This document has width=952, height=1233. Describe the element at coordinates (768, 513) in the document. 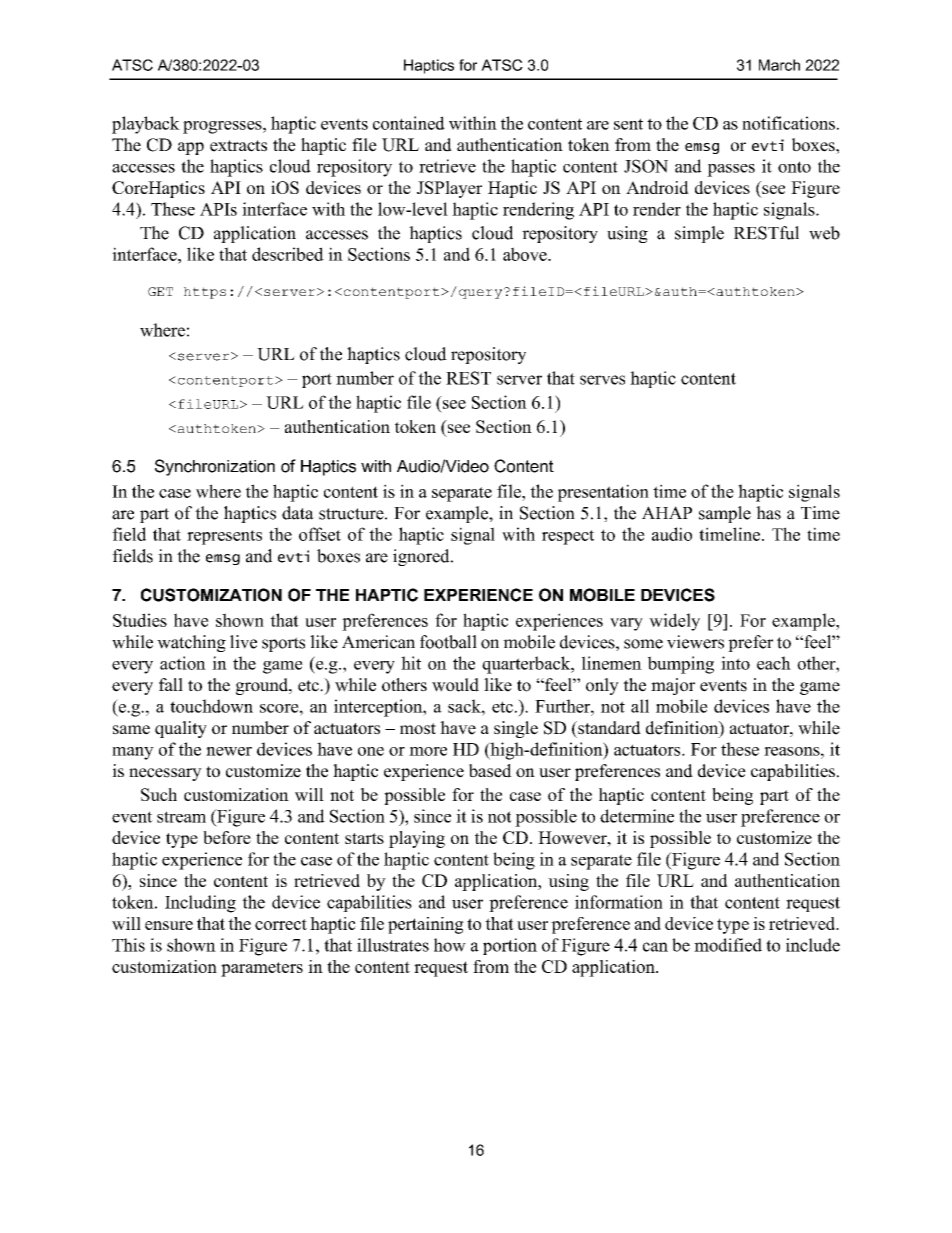

I see `has` at that location.
